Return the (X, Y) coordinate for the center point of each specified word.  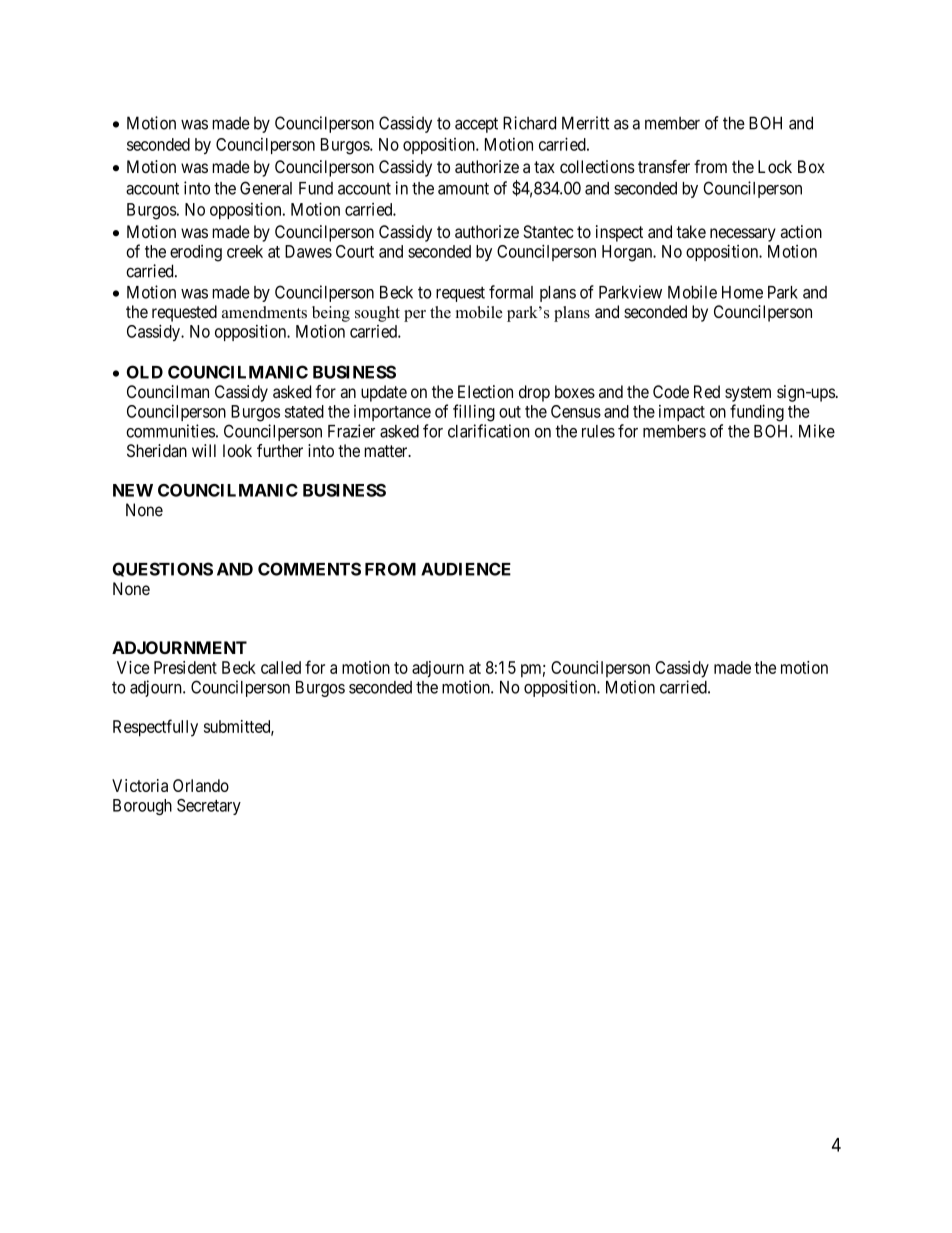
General (266, 188)
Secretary (209, 807)
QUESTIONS (163, 569)
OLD (145, 372)
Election (485, 391)
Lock (775, 166)
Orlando (201, 785)
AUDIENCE (466, 569)
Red (707, 391)
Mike (817, 431)
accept (476, 125)
